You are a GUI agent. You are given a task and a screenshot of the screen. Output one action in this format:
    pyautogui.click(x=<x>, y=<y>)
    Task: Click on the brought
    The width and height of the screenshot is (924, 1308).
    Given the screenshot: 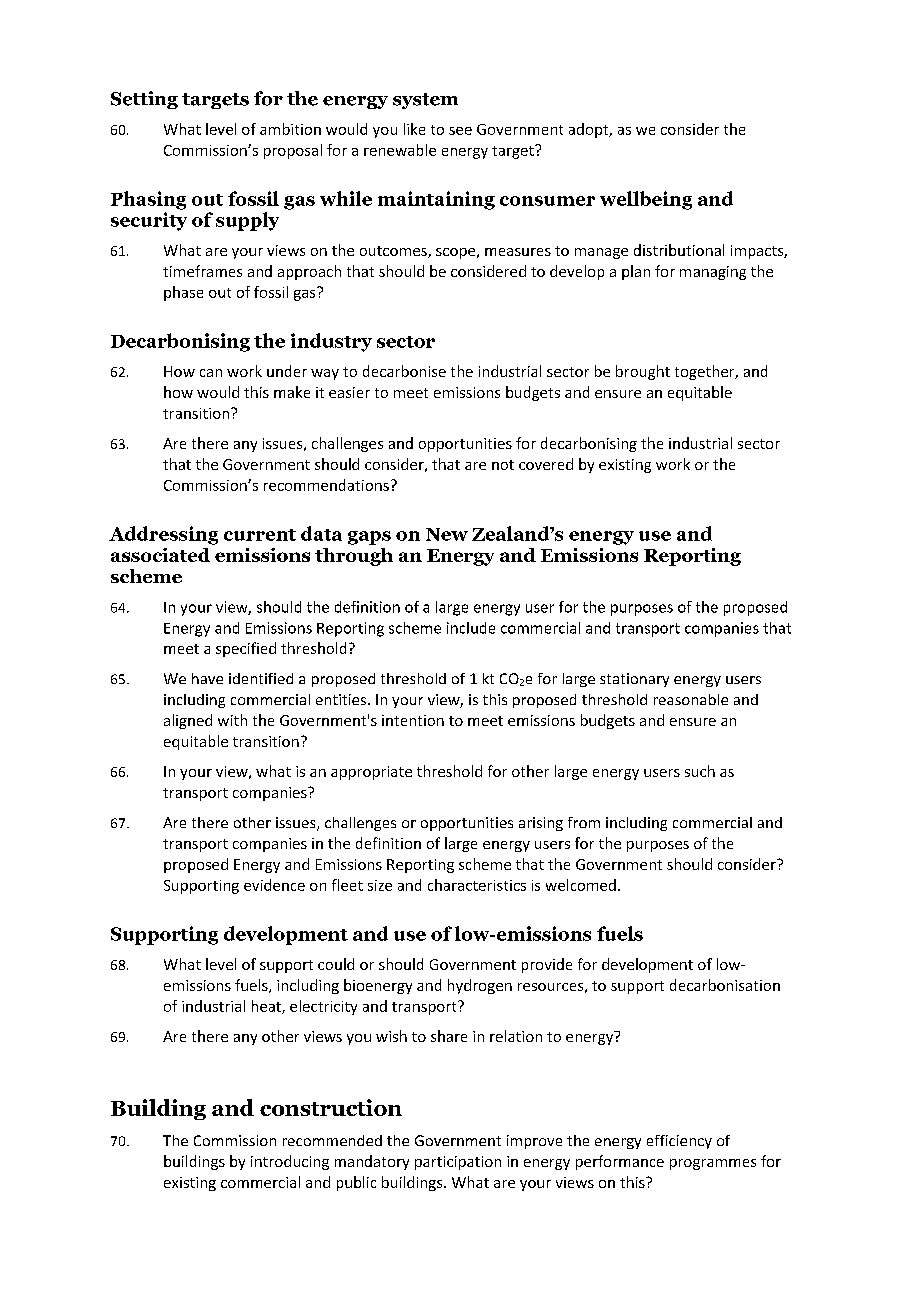 What is the action you would take?
    pyautogui.click(x=643, y=372)
